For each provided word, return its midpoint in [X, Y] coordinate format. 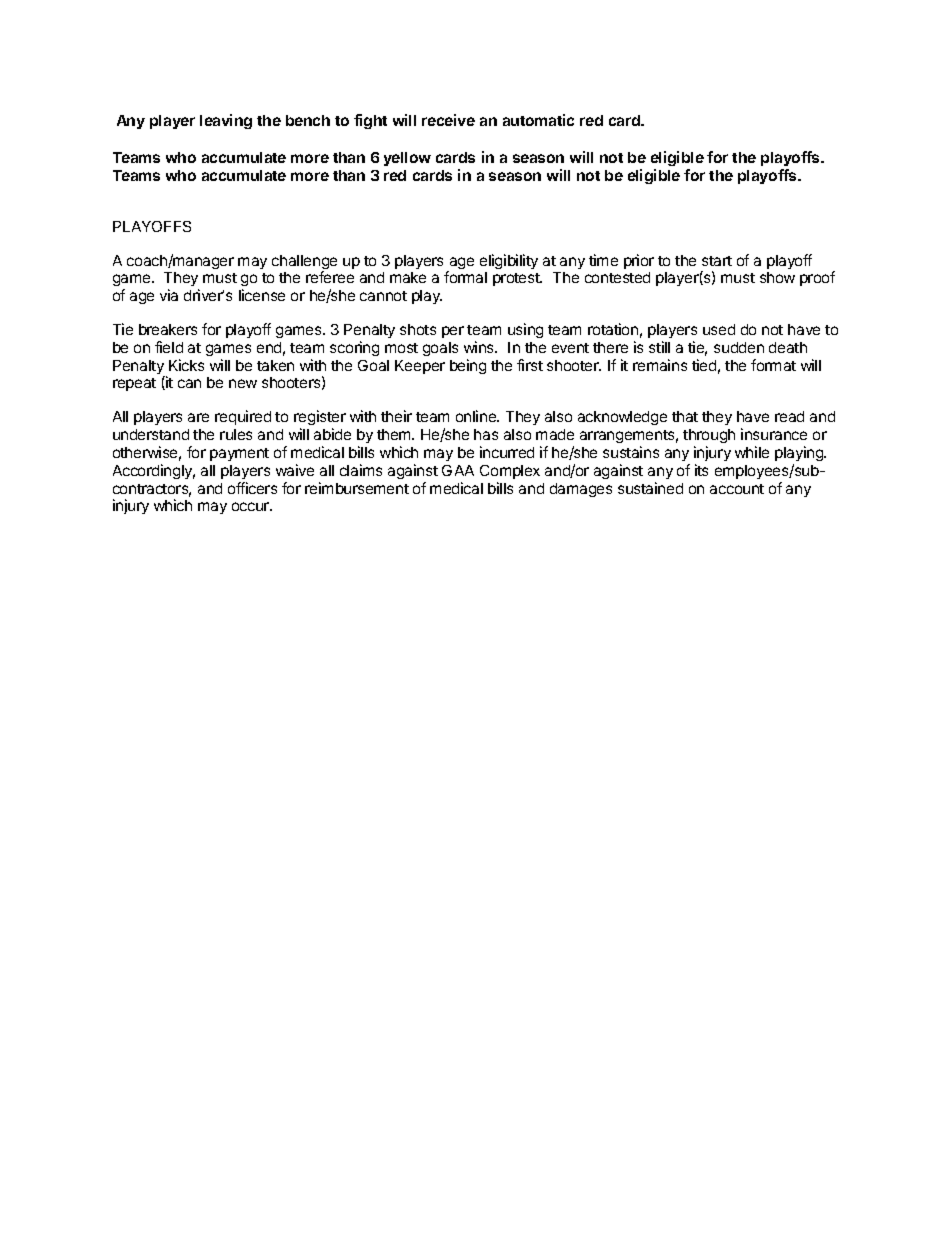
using [525, 330]
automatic [538, 120]
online [477, 416]
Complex [510, 472]
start [717, 261]
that [685, 416]
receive [448, 120]
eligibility [509, 261]
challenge [304, 263]
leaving [226, 121]
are [198, 417]
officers [252, 488]
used [719, 329]
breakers [168, 329]
